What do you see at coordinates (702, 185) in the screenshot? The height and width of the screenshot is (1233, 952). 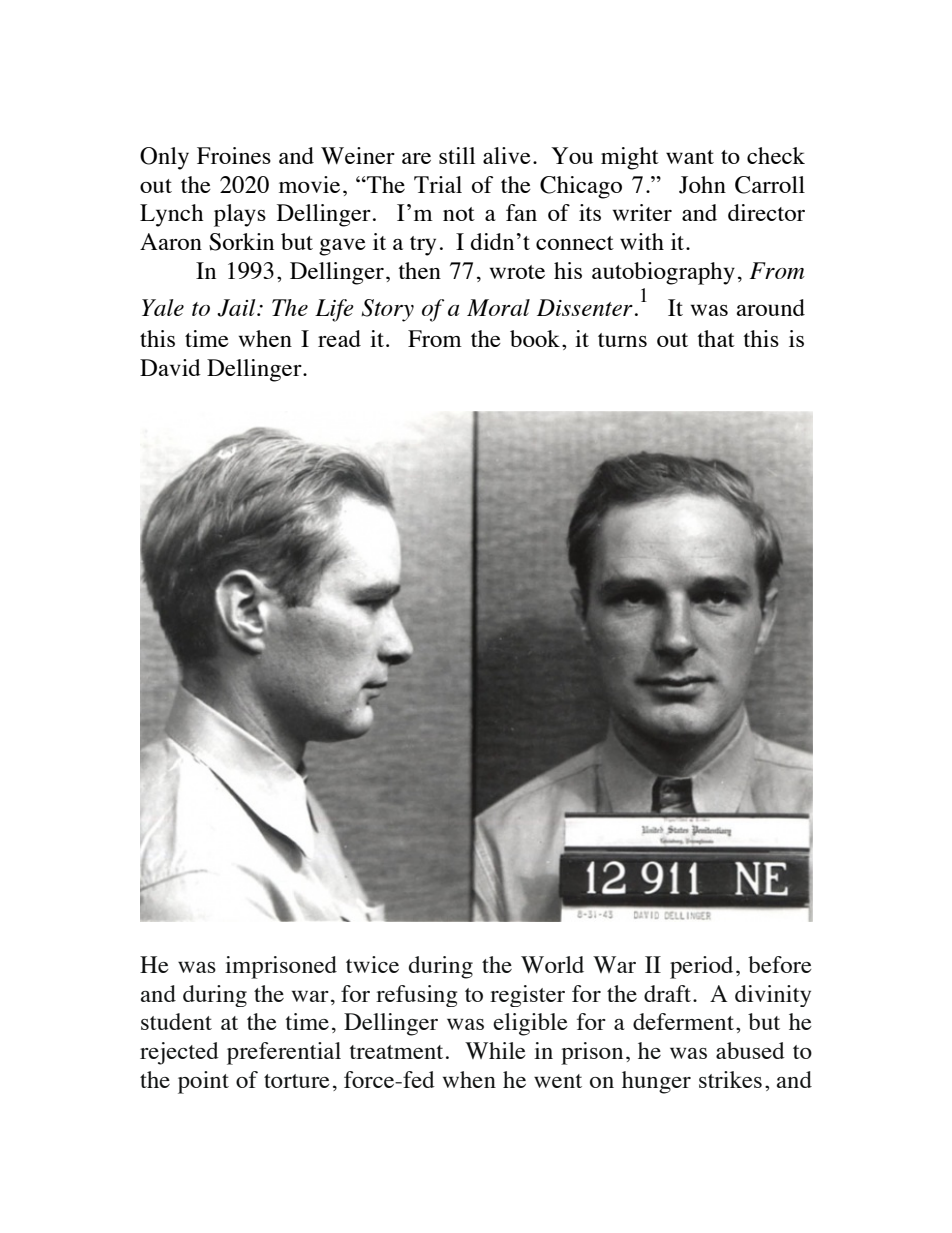 I see `John` at bounding box center [702, 185].
